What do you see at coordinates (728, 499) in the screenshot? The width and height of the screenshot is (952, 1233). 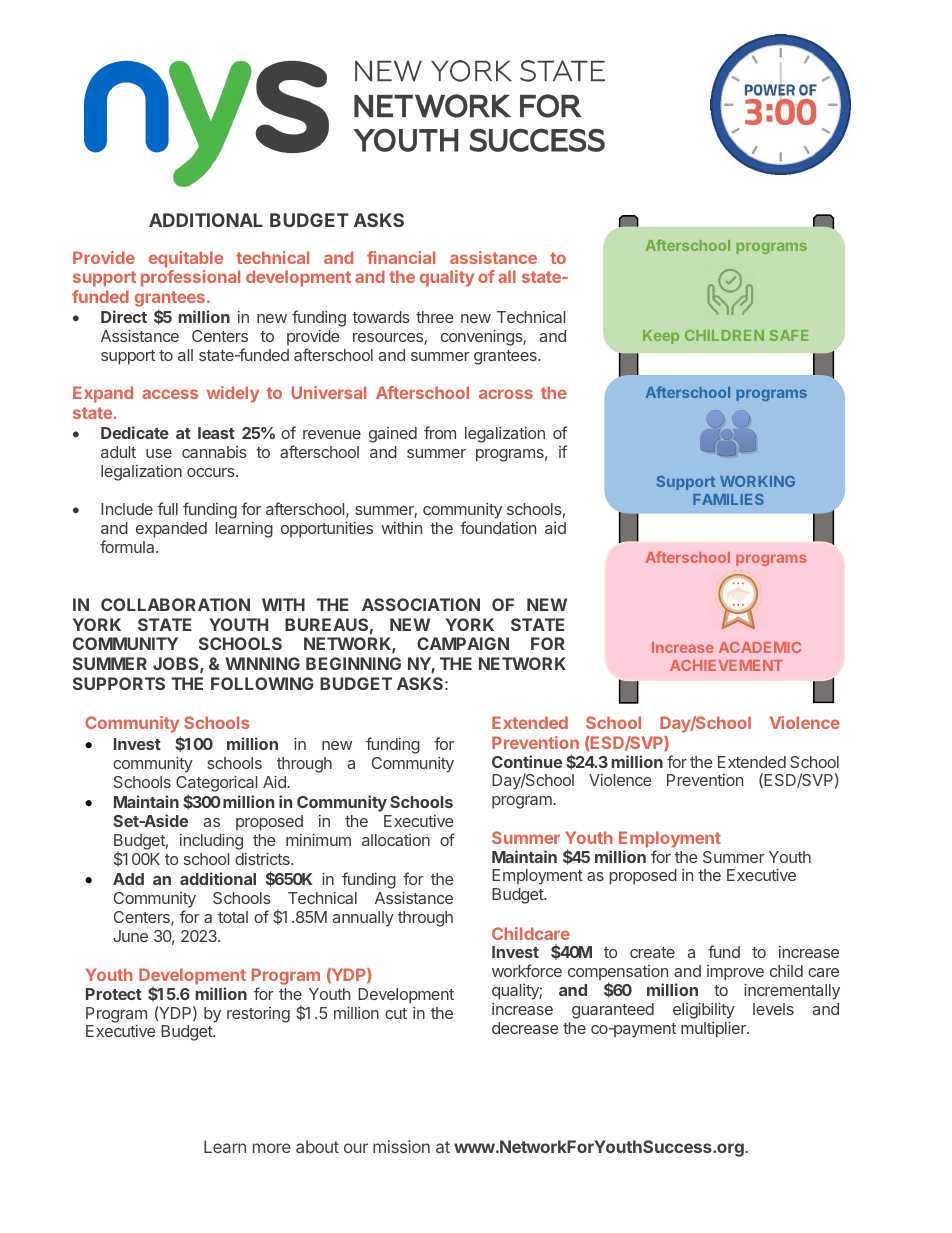 I see `FAMILIES` at bounding box center [728, 499].
